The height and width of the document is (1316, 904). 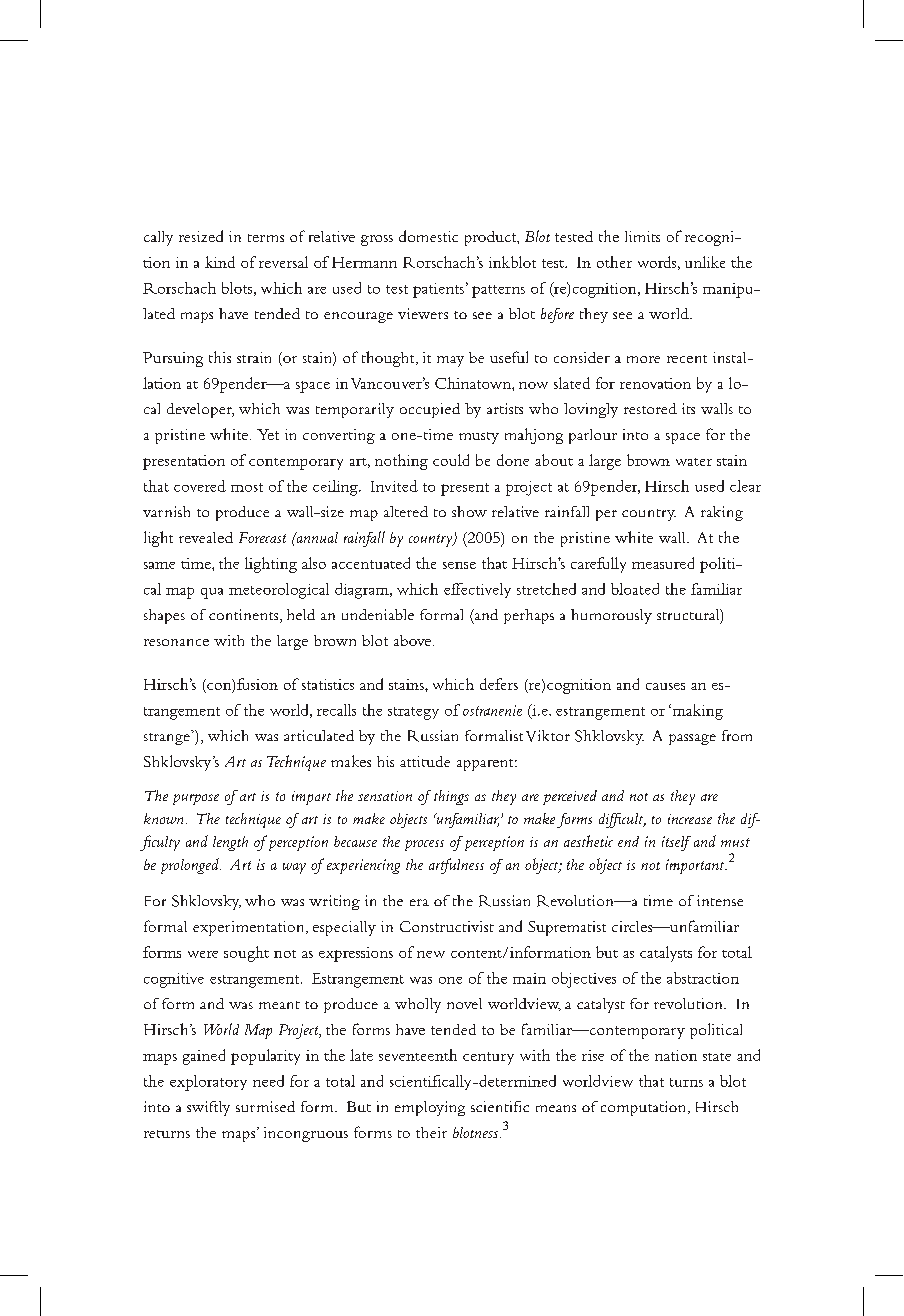 I want to click on swiftly, so click(x=208, y=1108).
